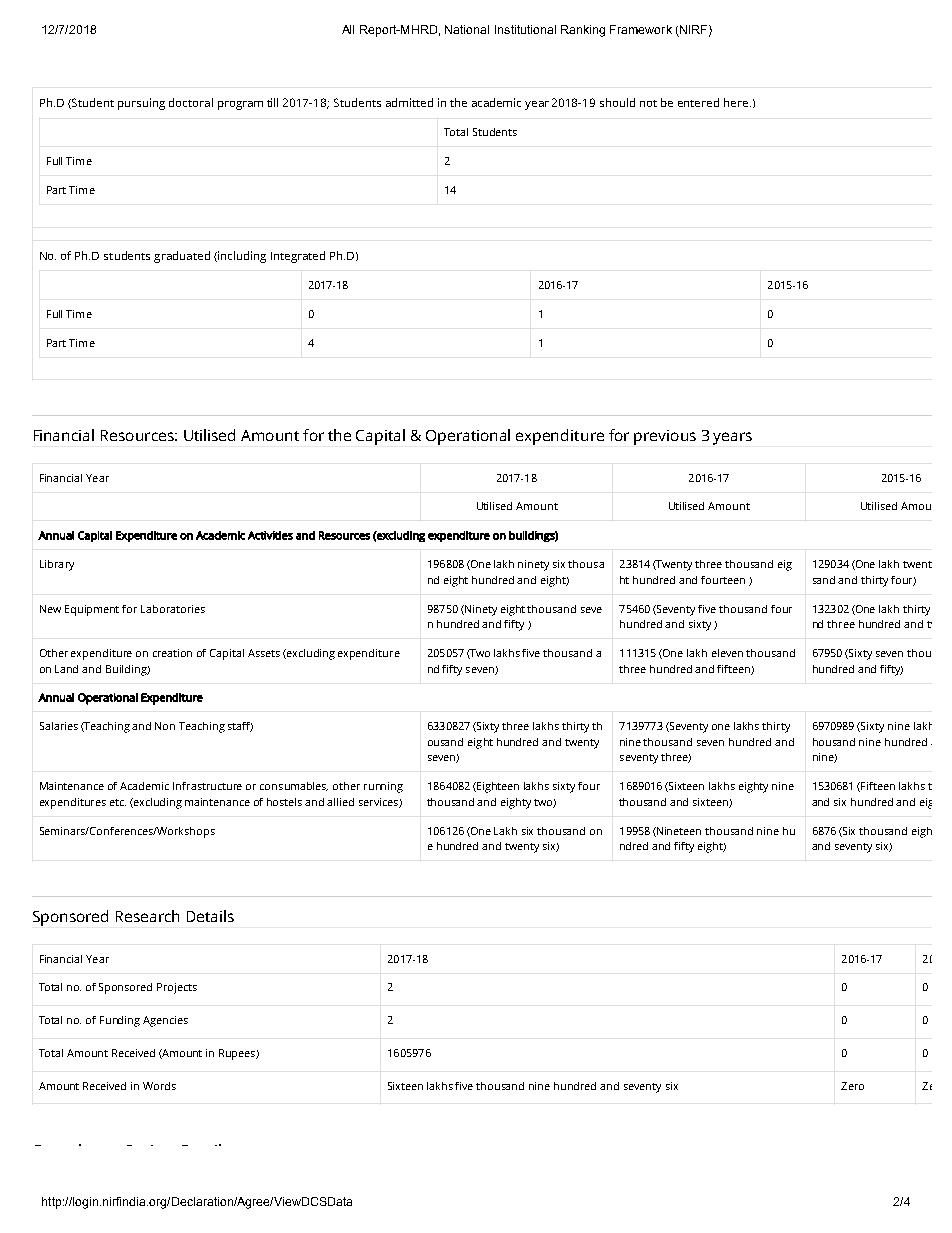 The height and width of the page is (1233, 952). I want to click on eleven, so click(727, 653).
